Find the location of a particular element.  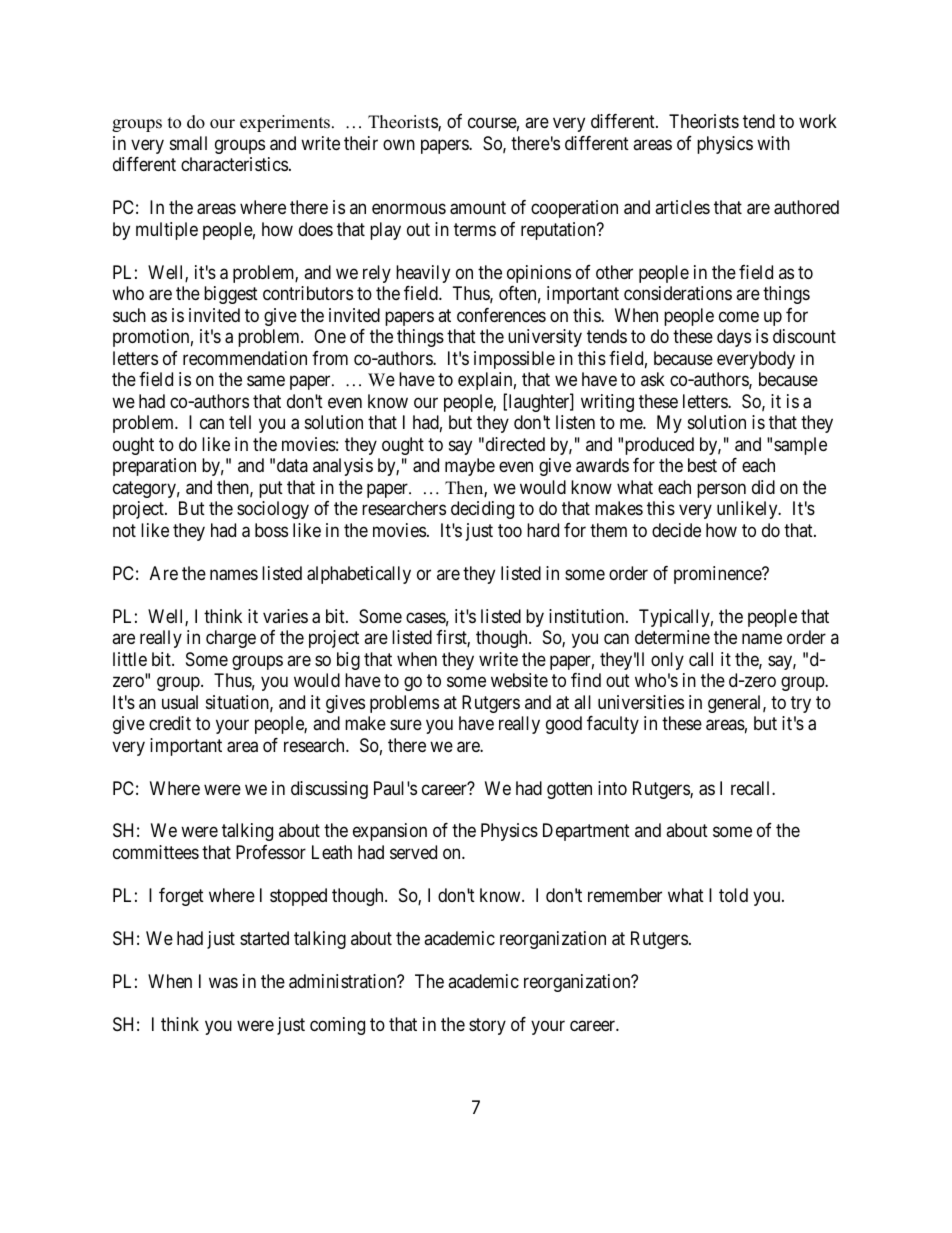

small is located at coordinates (188, 143).
